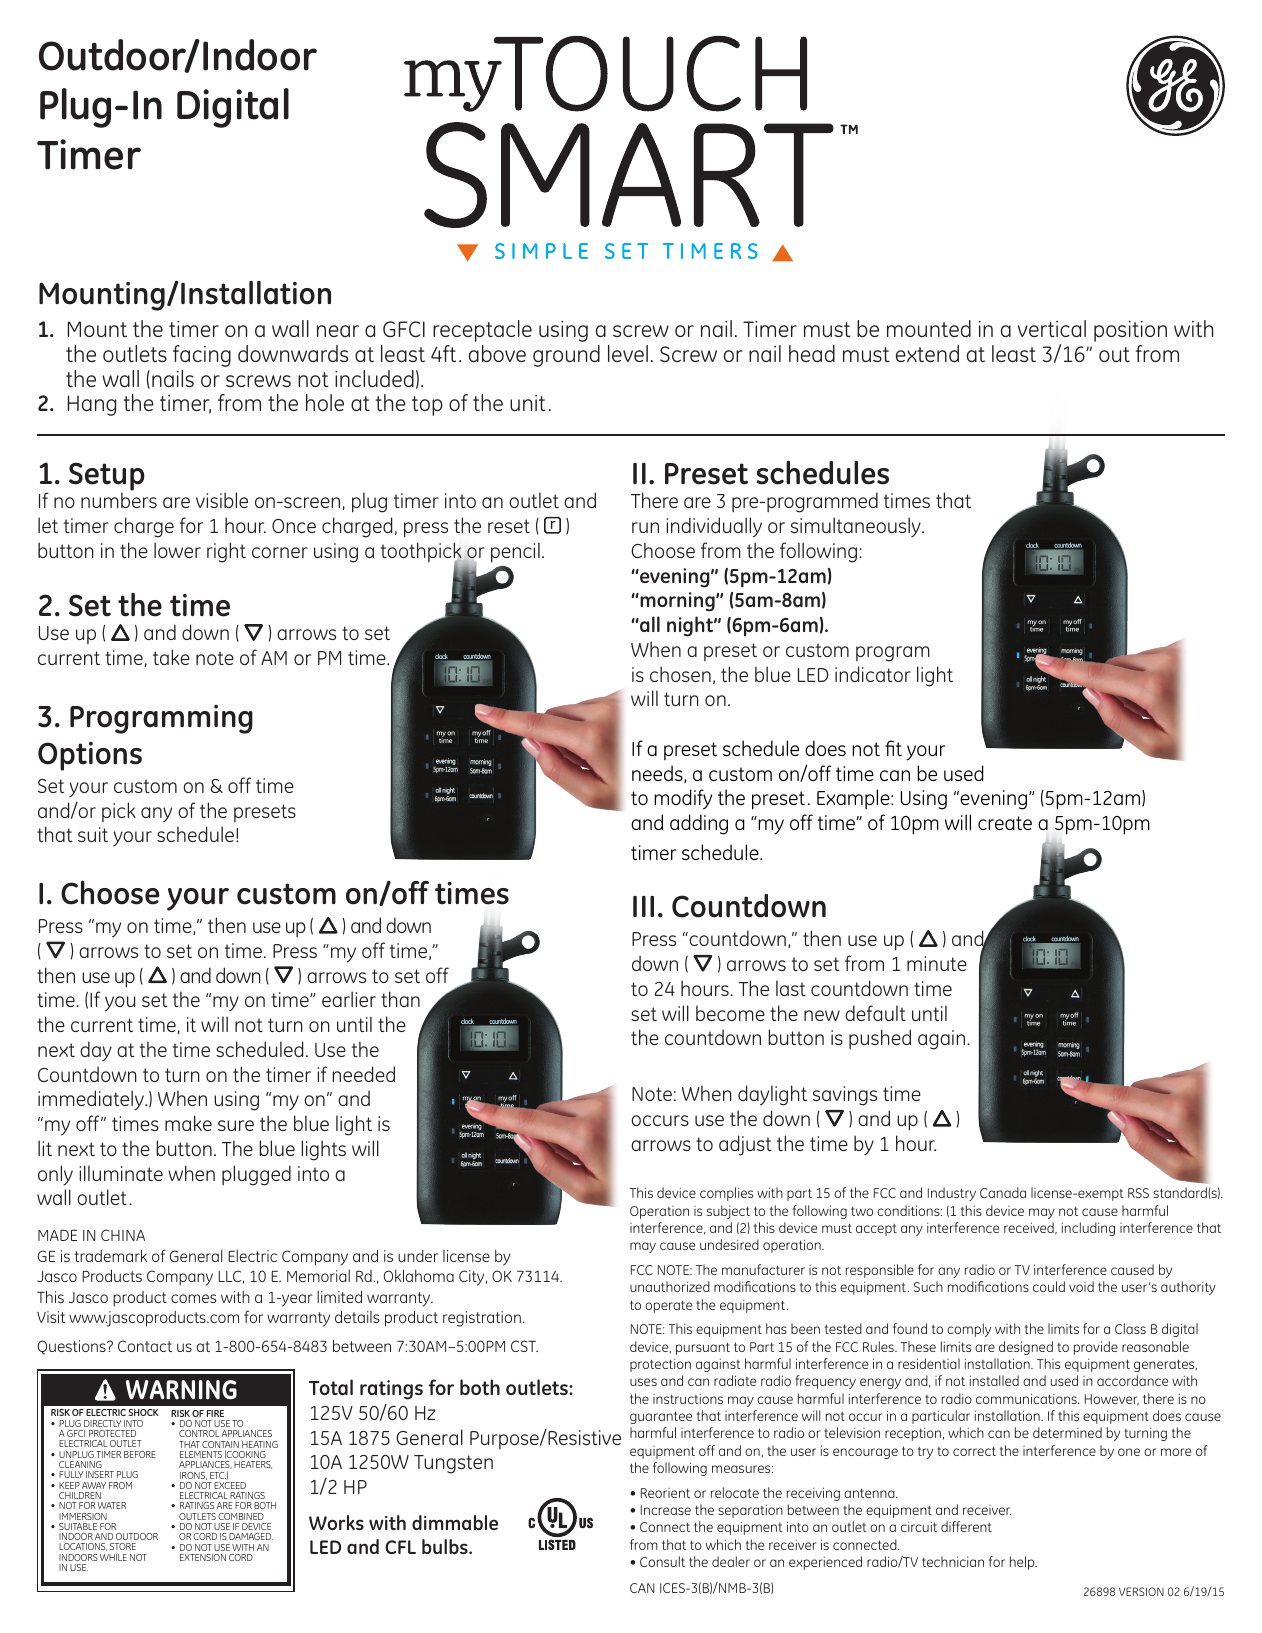 This screenshot has height=1633, width=1262. I want to click on vertical, so click(1052, 328).
